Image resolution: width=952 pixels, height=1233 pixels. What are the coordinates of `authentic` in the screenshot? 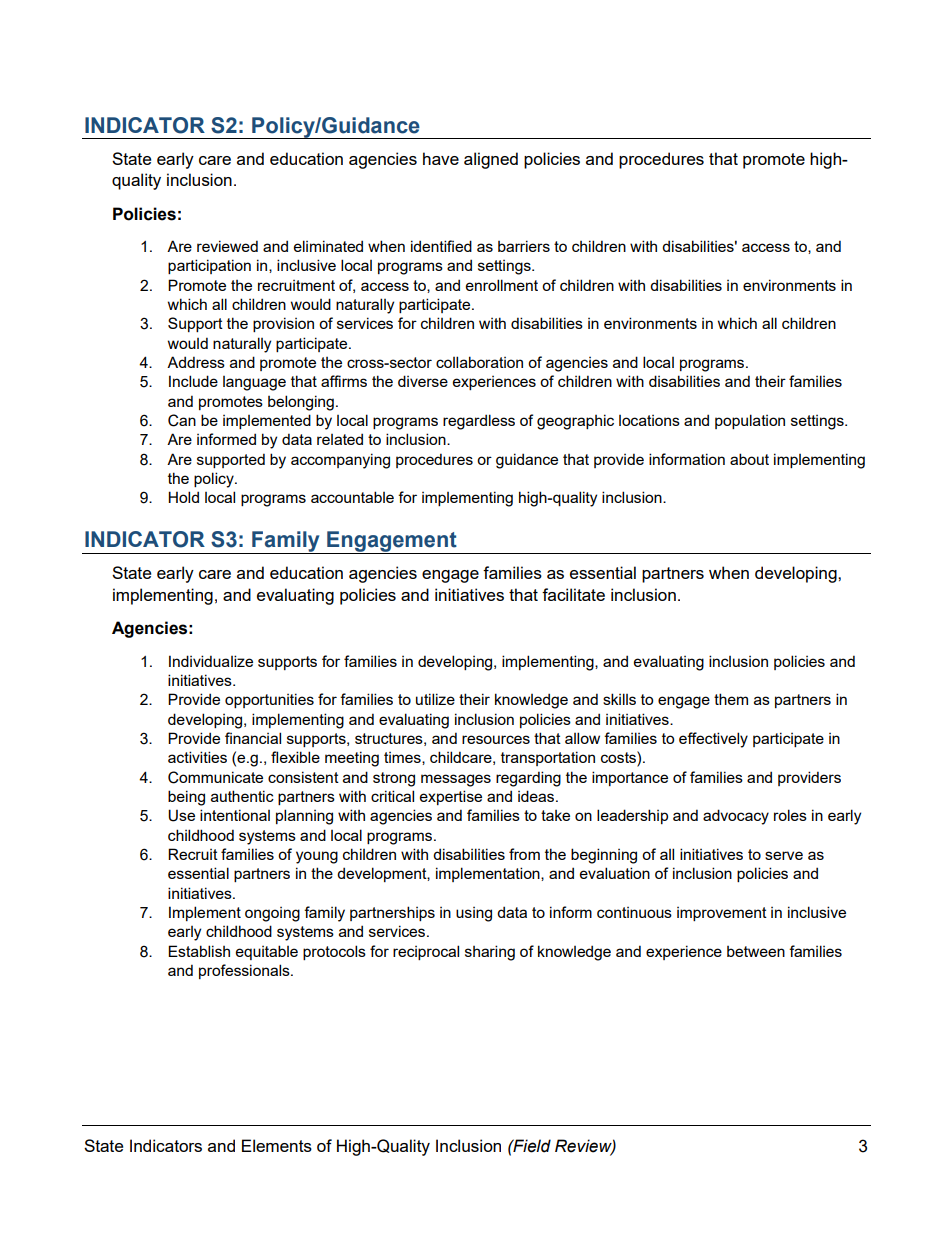 It's located at (242, 796).
